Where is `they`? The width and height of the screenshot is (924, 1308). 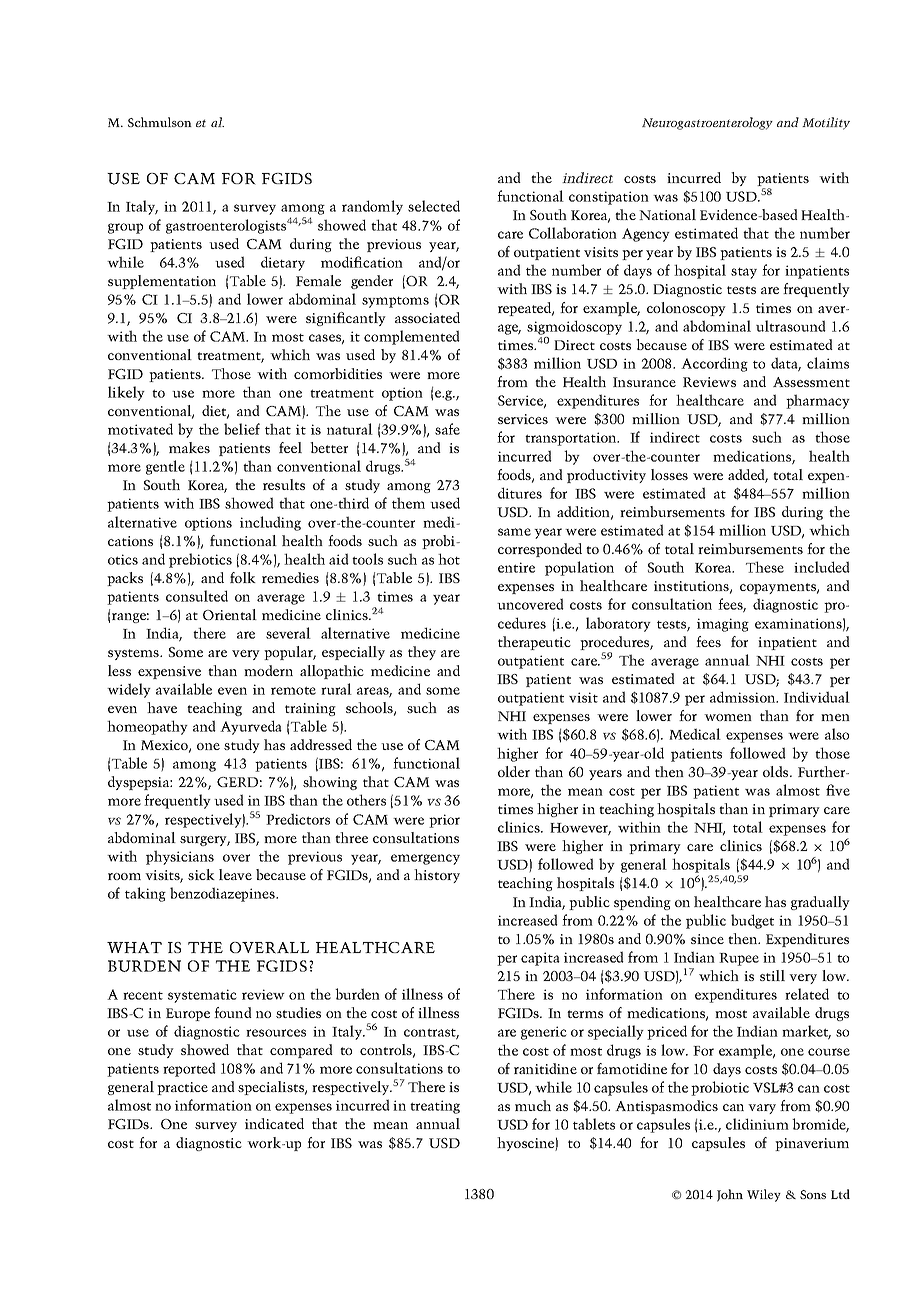
they is located at coordinates (422, 653).
